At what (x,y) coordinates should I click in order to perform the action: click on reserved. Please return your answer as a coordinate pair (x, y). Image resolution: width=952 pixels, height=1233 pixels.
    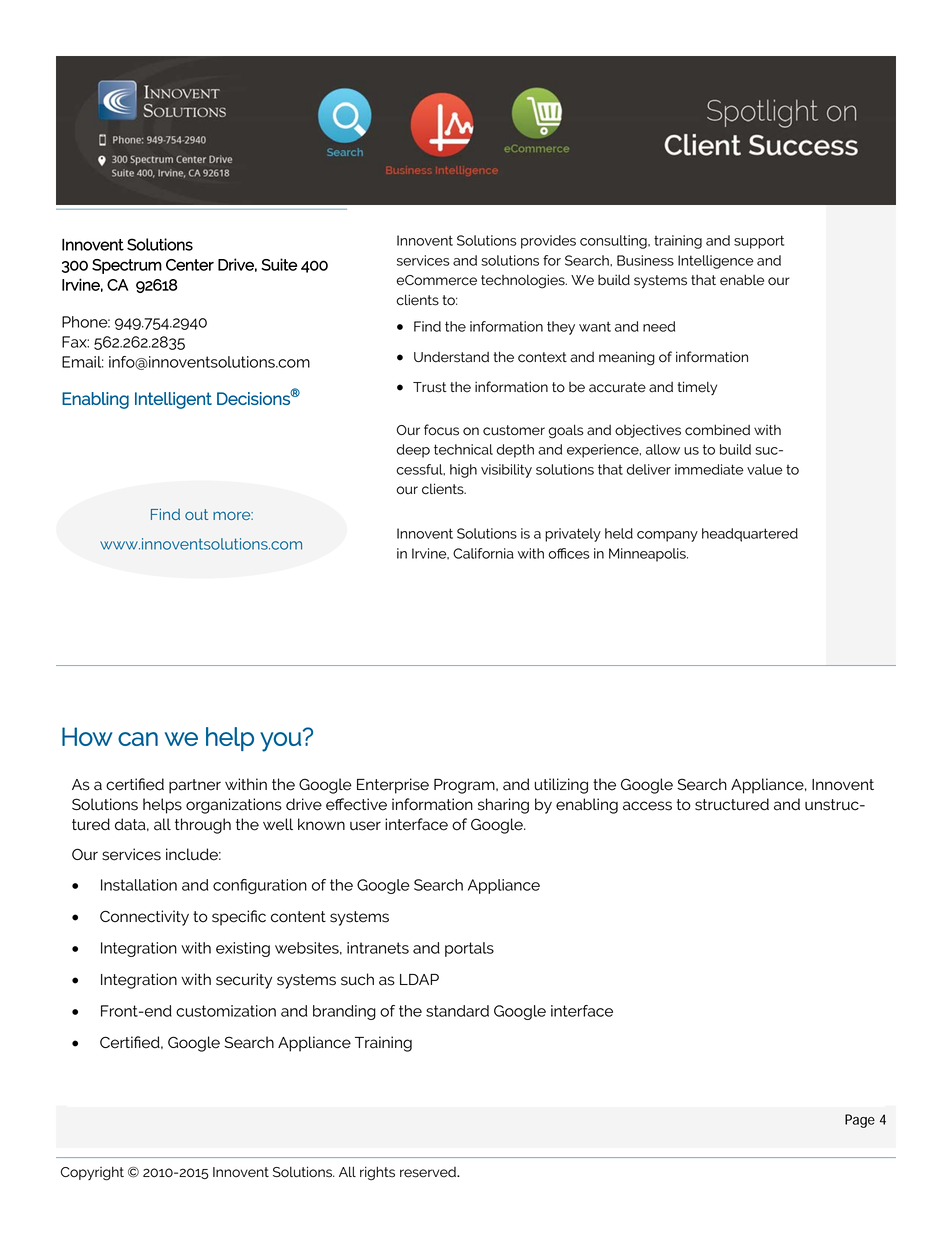
    Looking at the image, I should click on (429, 1172).
